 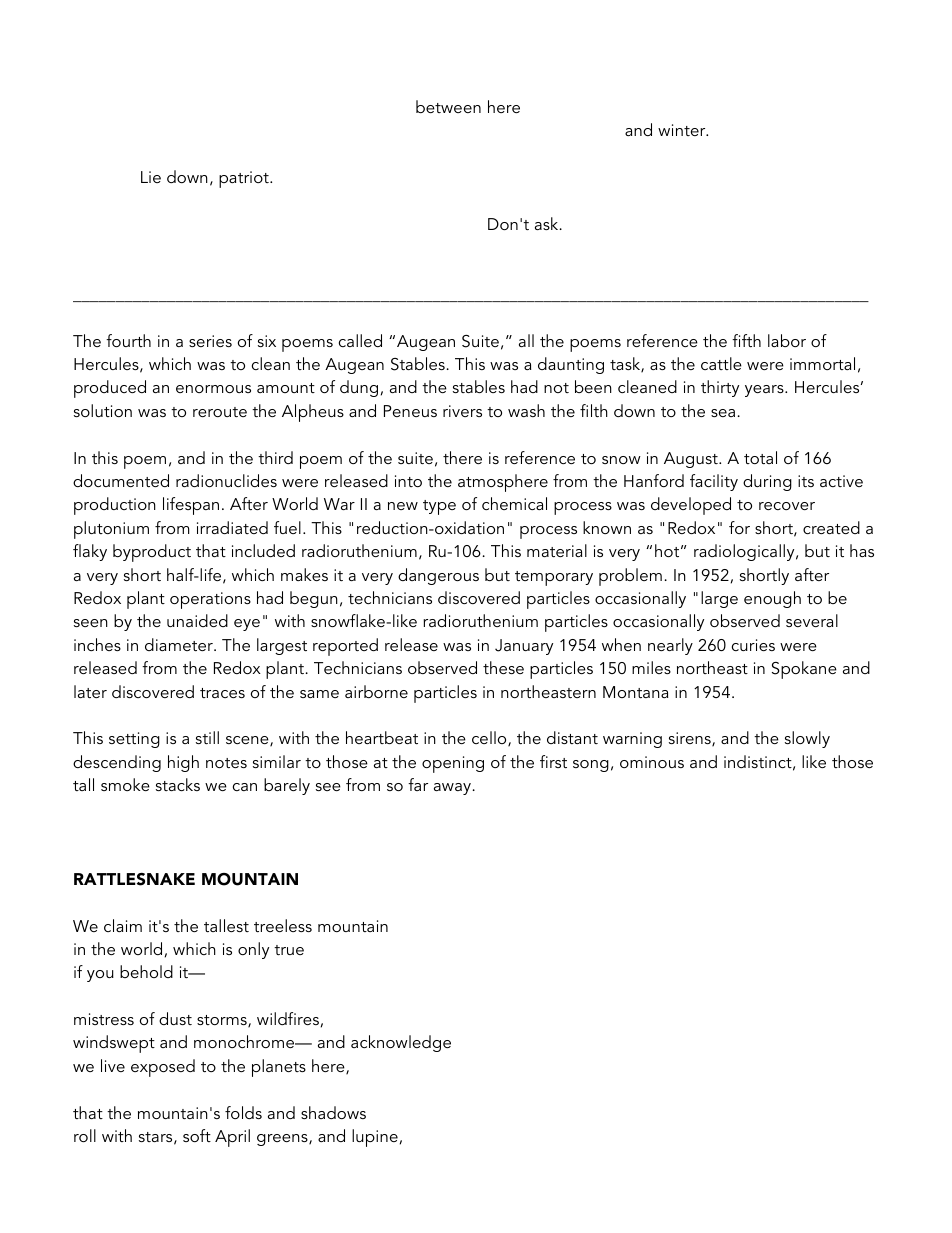 What do you see at coordinates (197, 1135) in the screenshot?
I see `soft` at bounding box center [197, 1135].
